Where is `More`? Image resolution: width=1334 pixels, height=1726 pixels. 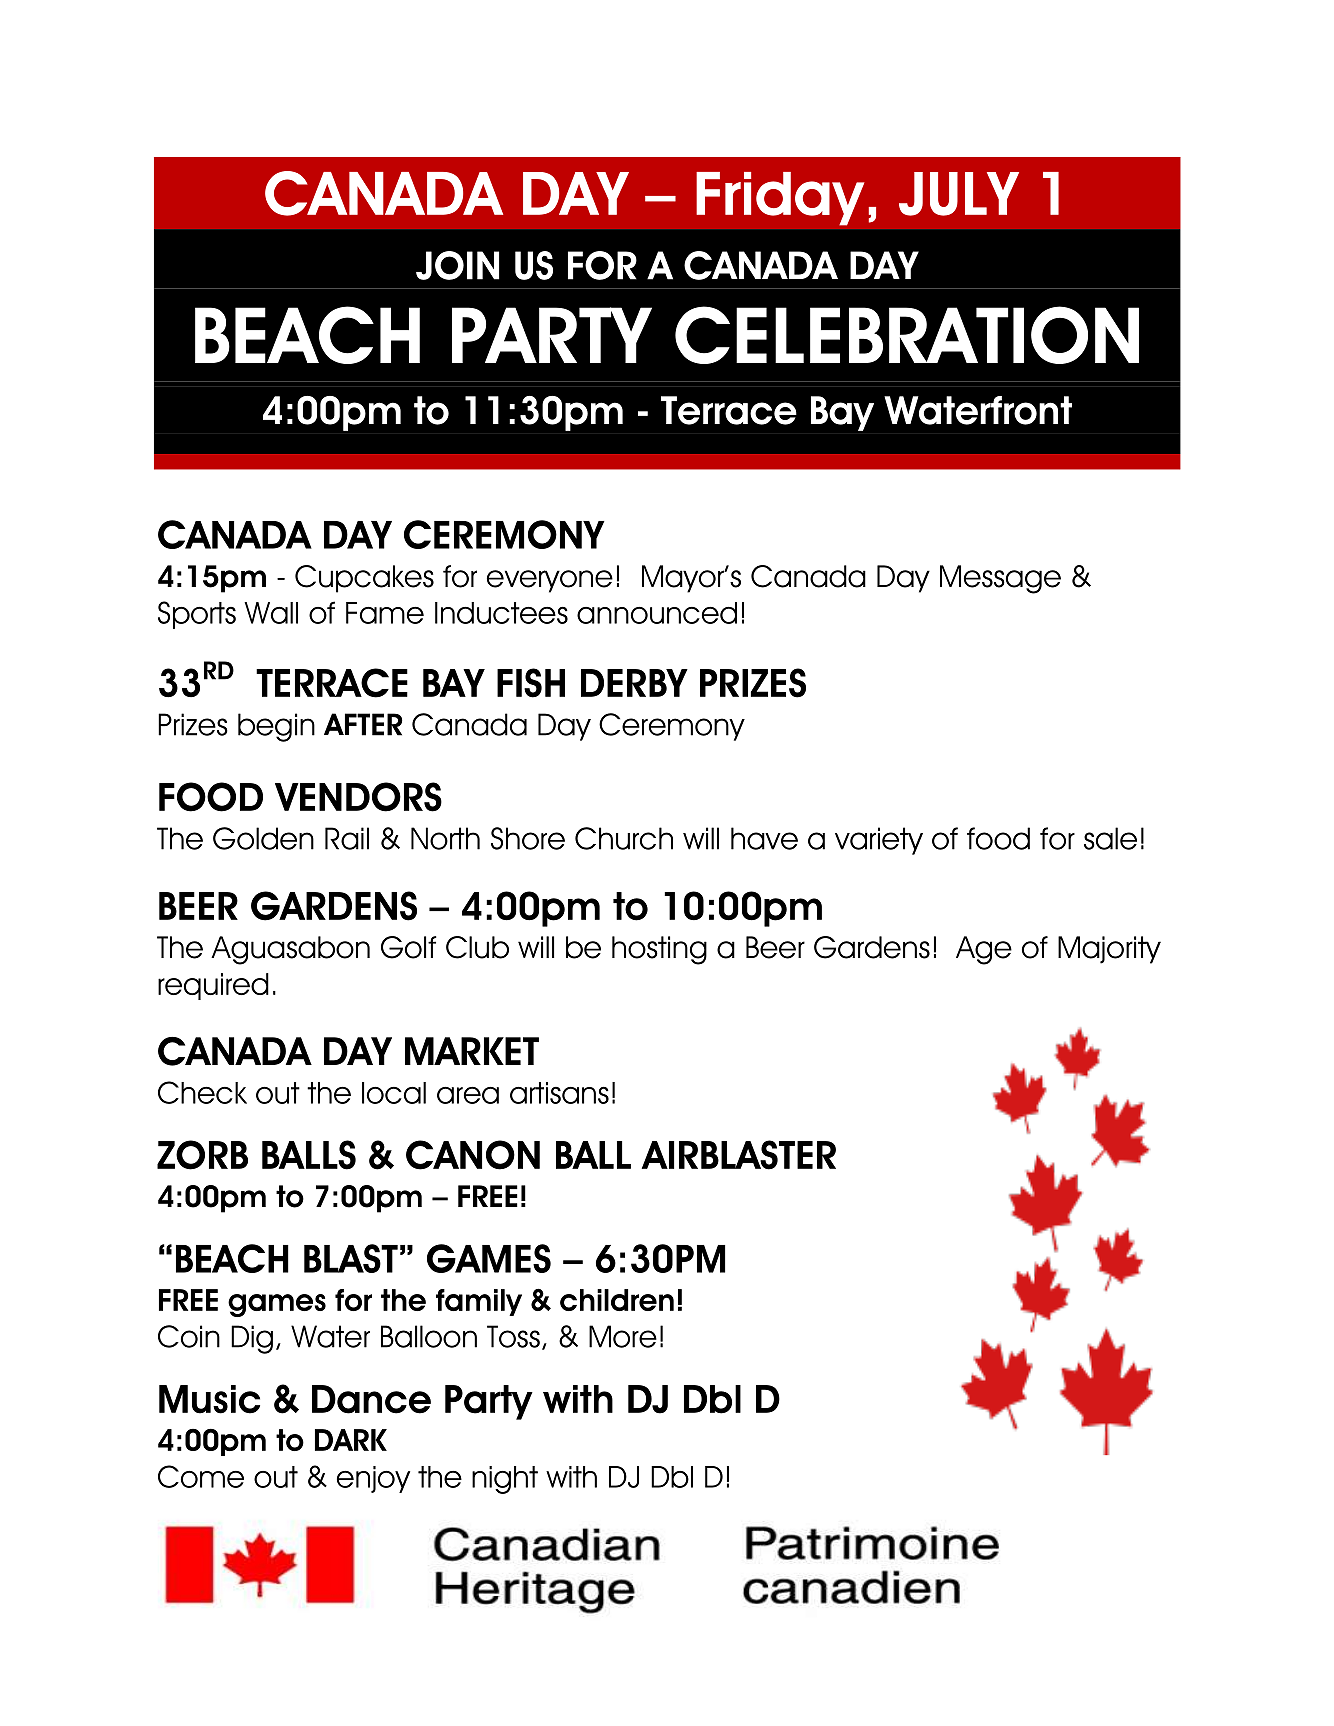 More is located at coordinates (623, 1336).
